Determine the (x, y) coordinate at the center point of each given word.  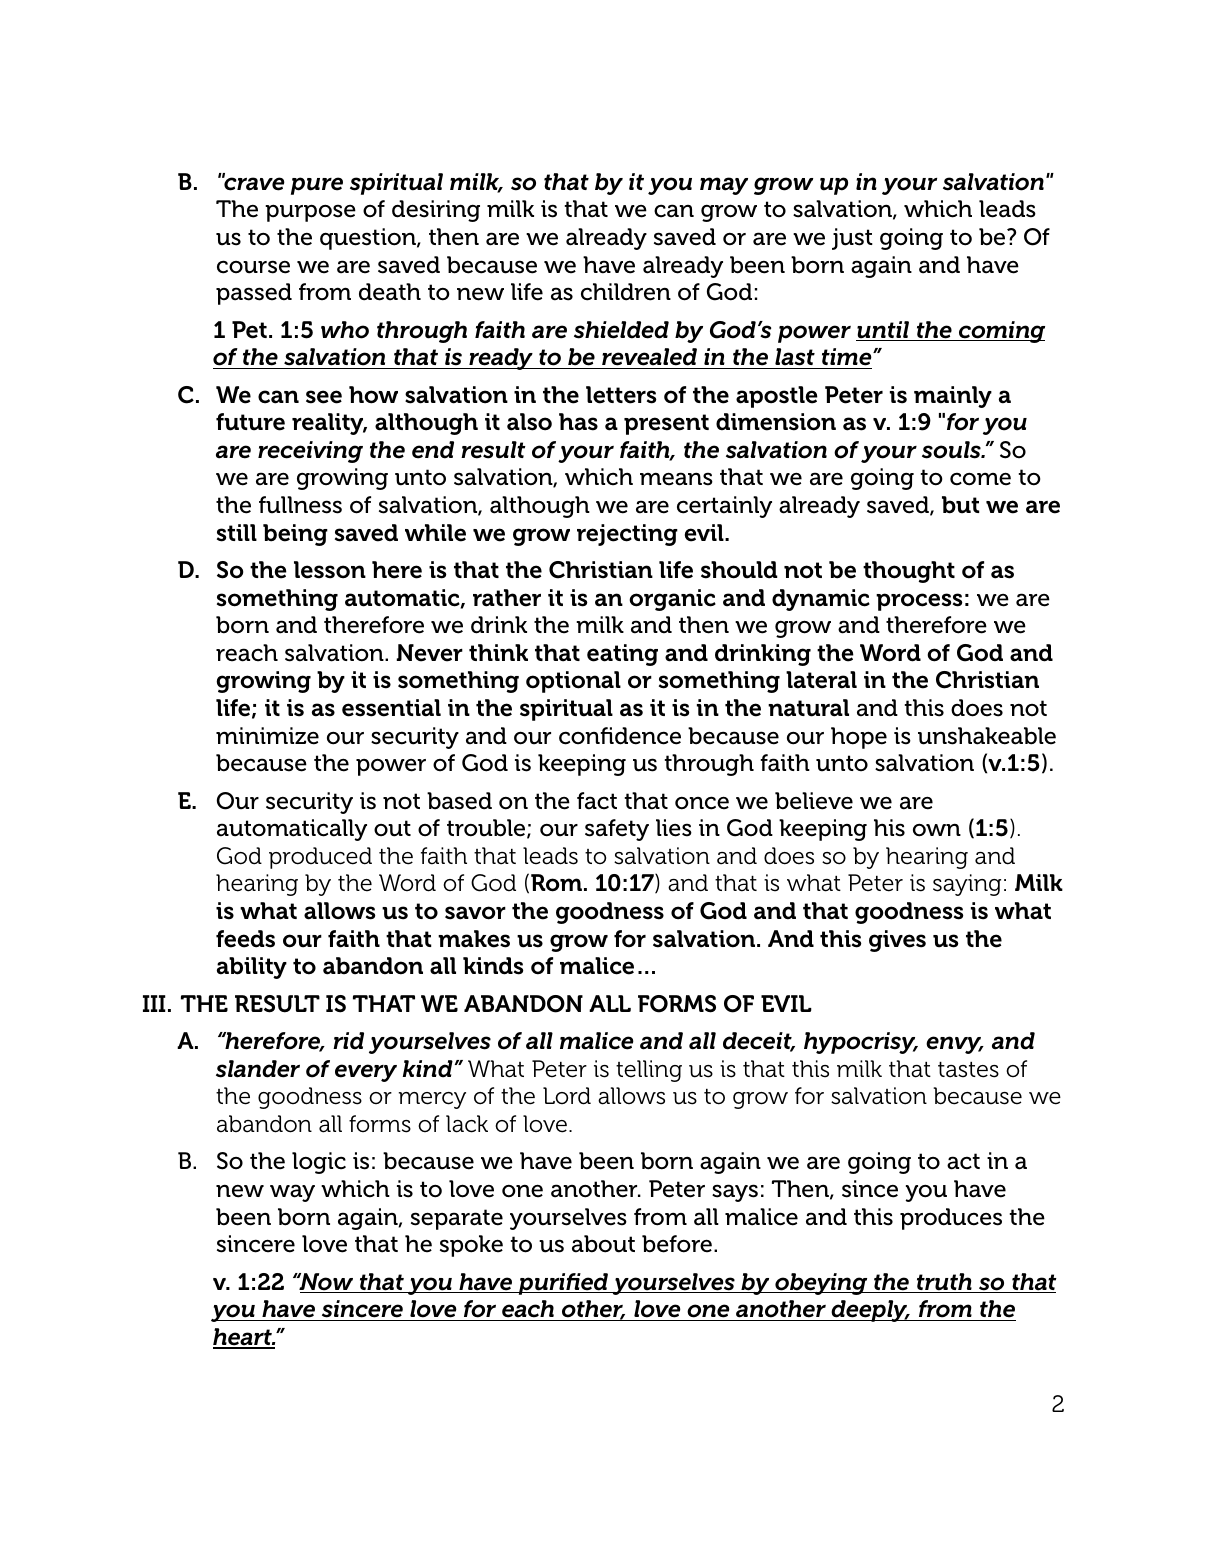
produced (320, 858)
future (250, 422)
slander (258, 1069)
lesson (330, 570)
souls (952, 450)
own (937, 830)
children (626, 292)
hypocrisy (861, 1043)
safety (617, 830)
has (578, 422)
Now (326, 1283)
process (919, 602)
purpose (310, 213)
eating (622, 655)
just (852, 239)
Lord (567, 1096)
